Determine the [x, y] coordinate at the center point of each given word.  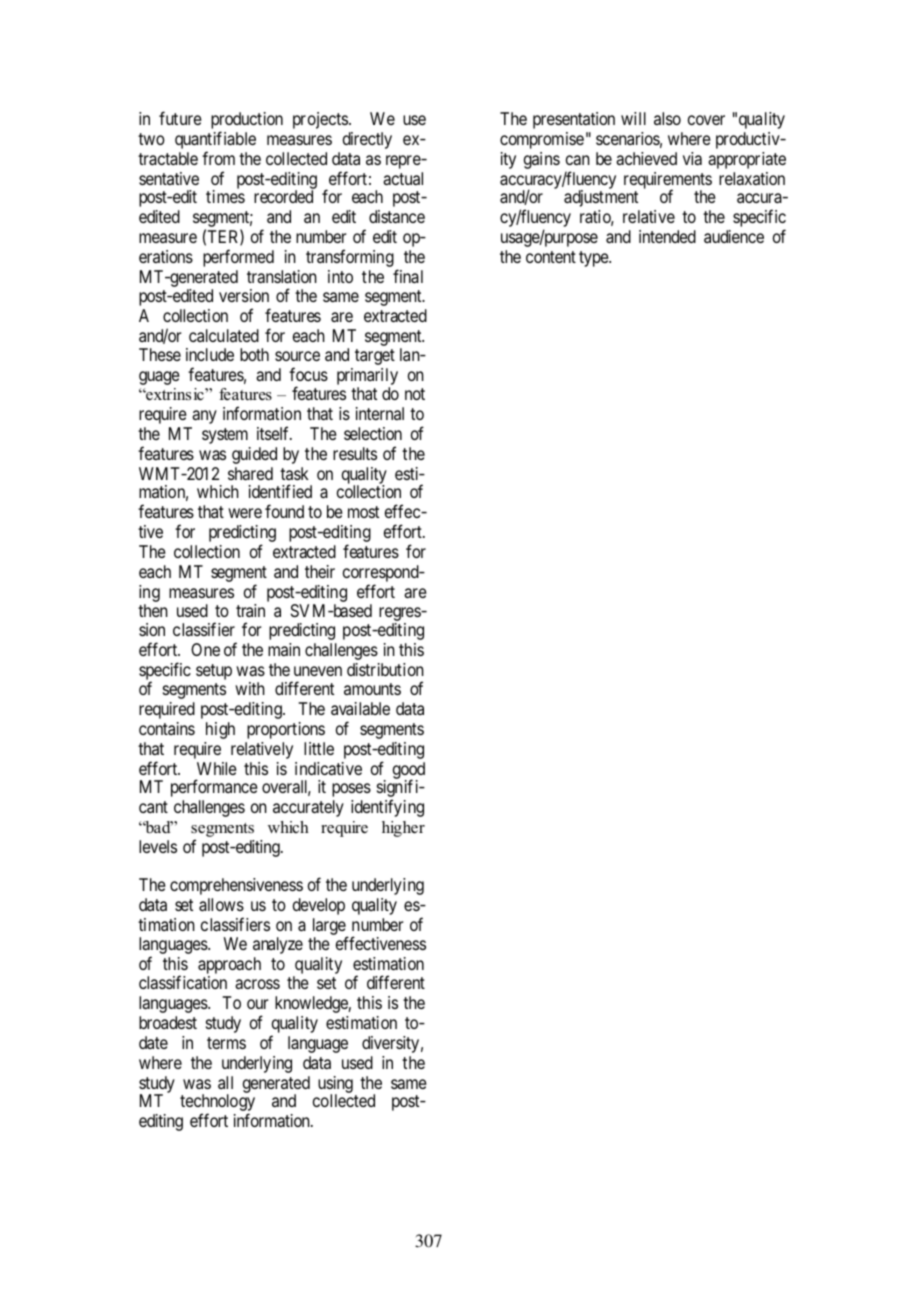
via [692, 158]
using [335, 1085]
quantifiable [215, 141]
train [250, 610]
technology [217, 1104]
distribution [385, 669]
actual [403, 178]
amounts [372, 689]
